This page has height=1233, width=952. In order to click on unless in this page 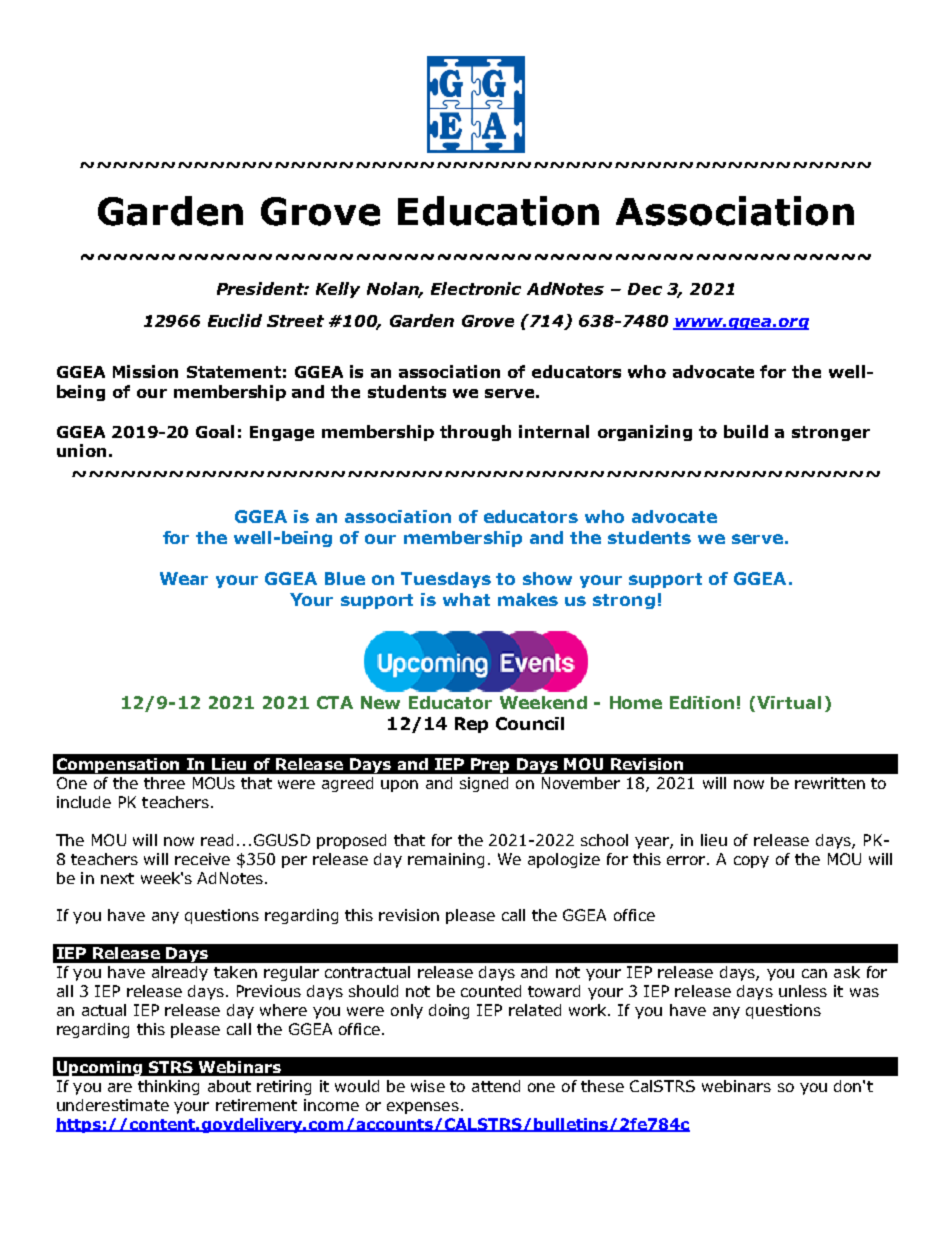, I will do `click(803, 991)`.
